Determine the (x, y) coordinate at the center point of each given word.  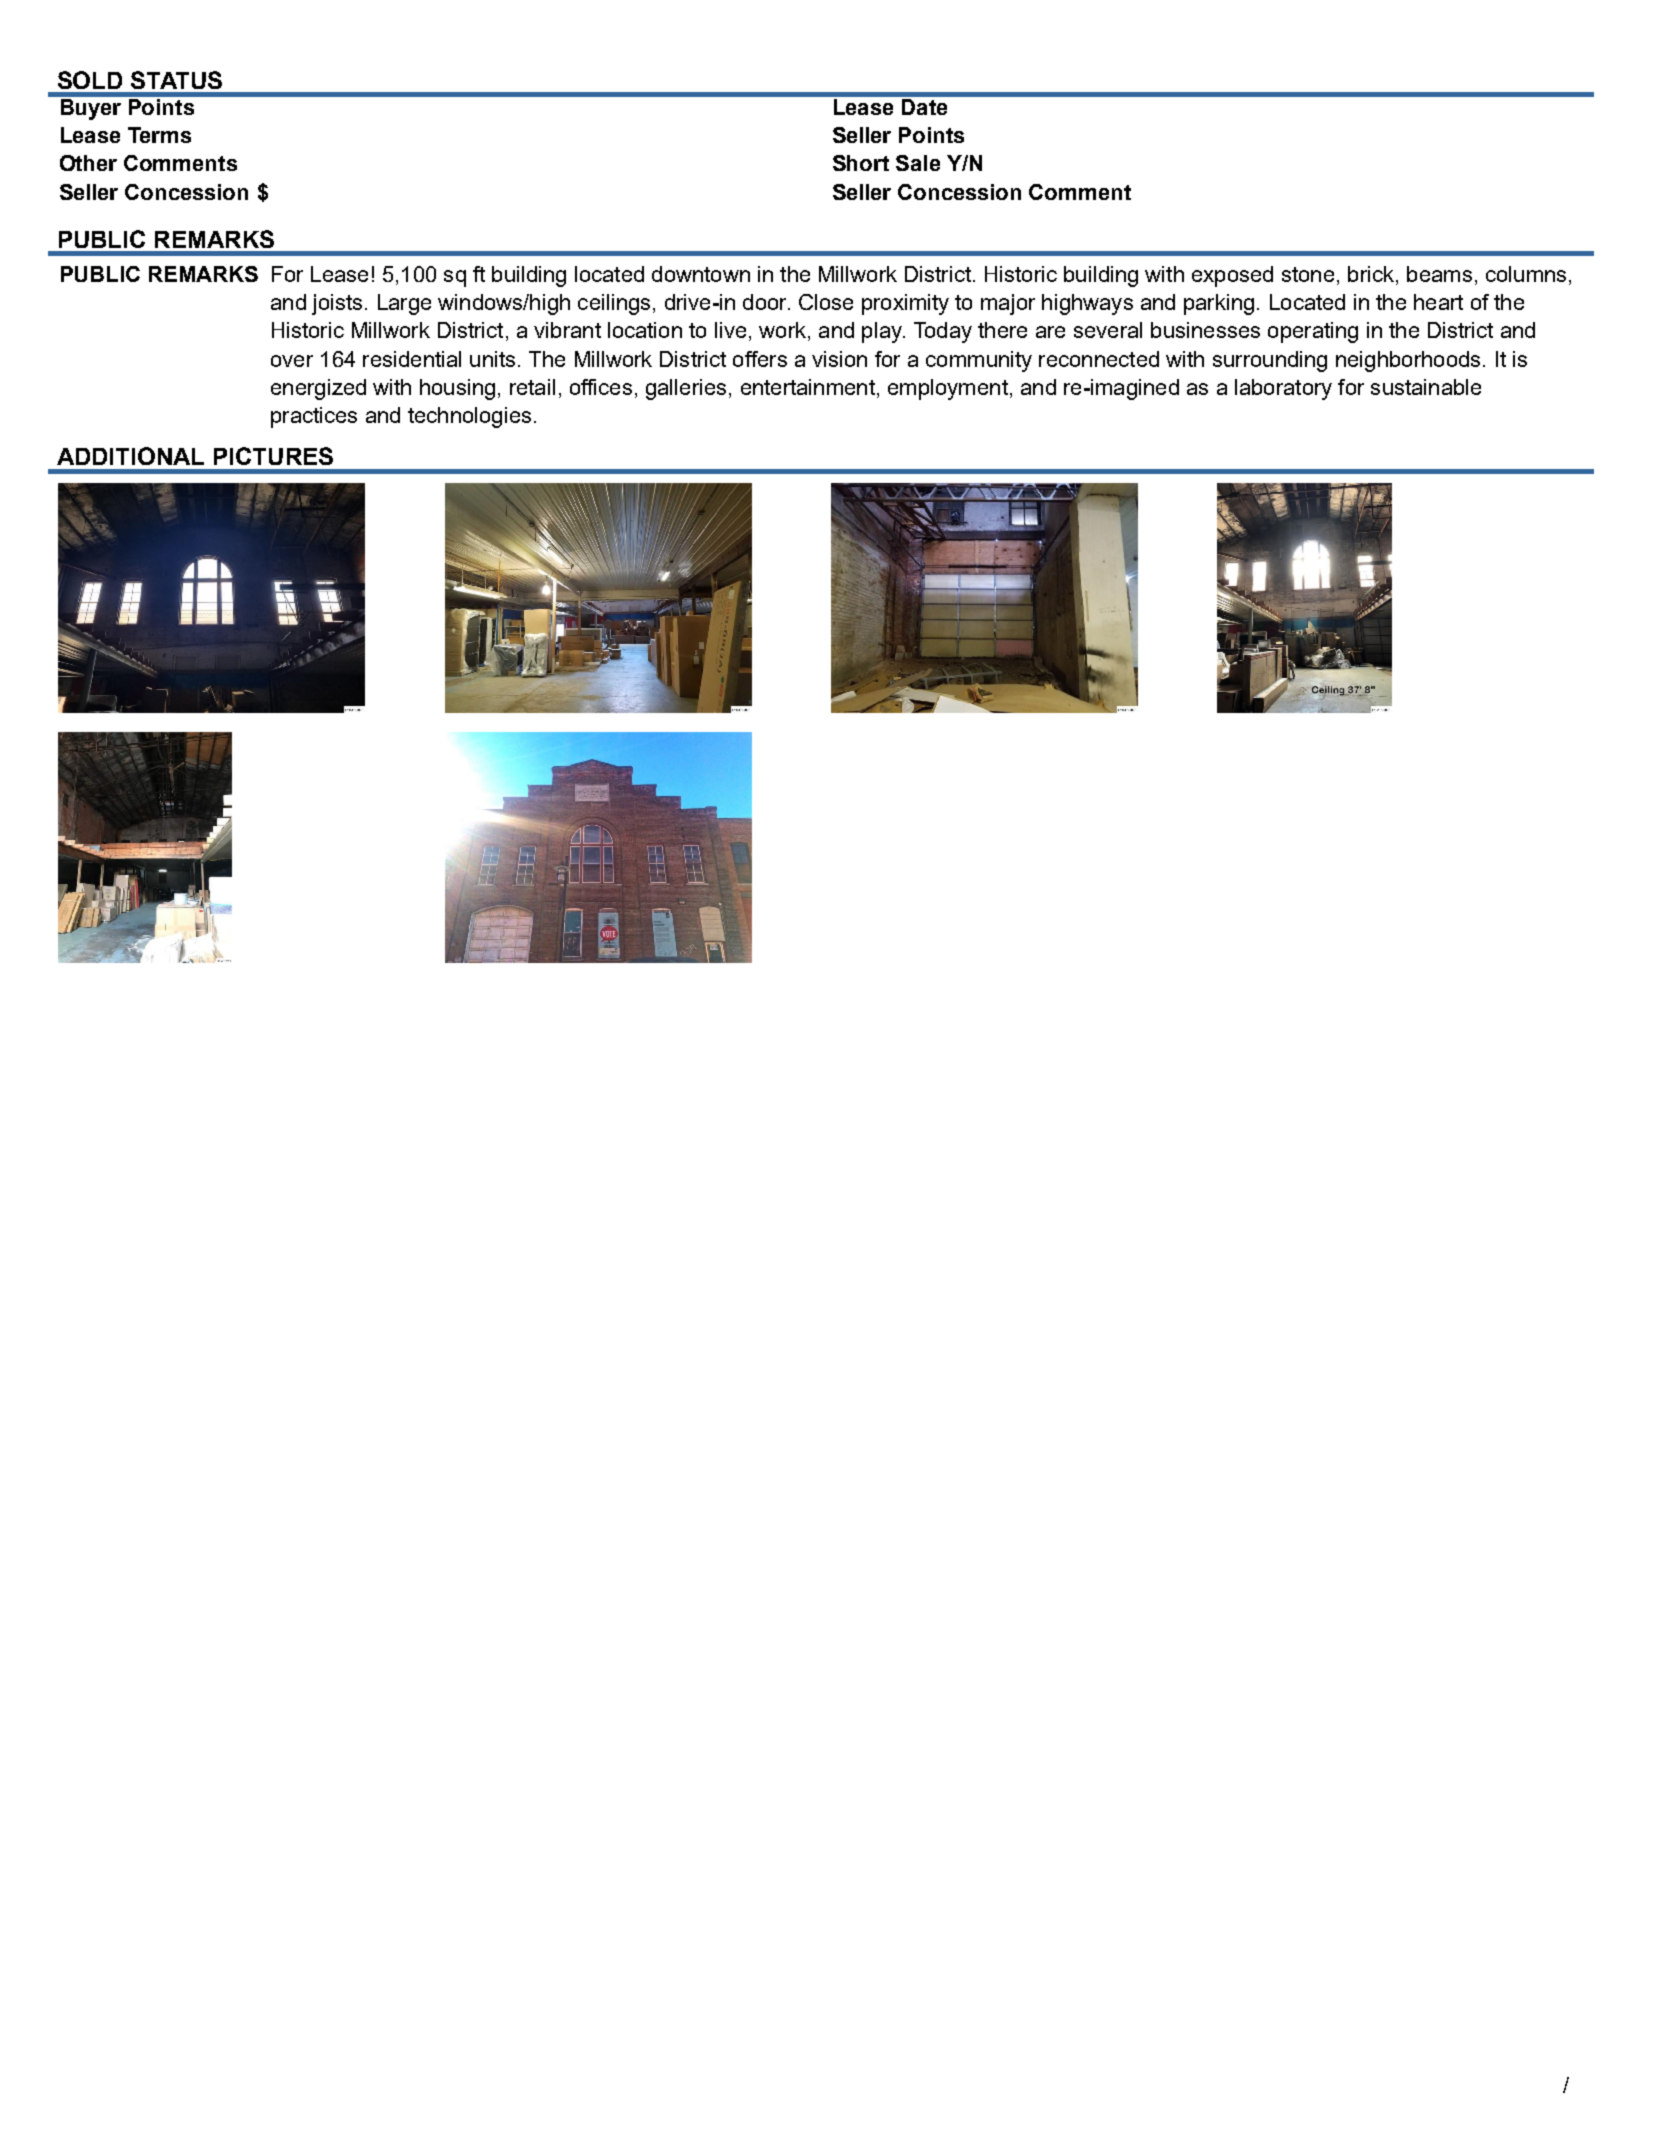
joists (337, 304)
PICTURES (273, 456)
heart (1438, 302)
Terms (159, 135)
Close (826, 302)
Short (861, 163)
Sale (918, 163)
